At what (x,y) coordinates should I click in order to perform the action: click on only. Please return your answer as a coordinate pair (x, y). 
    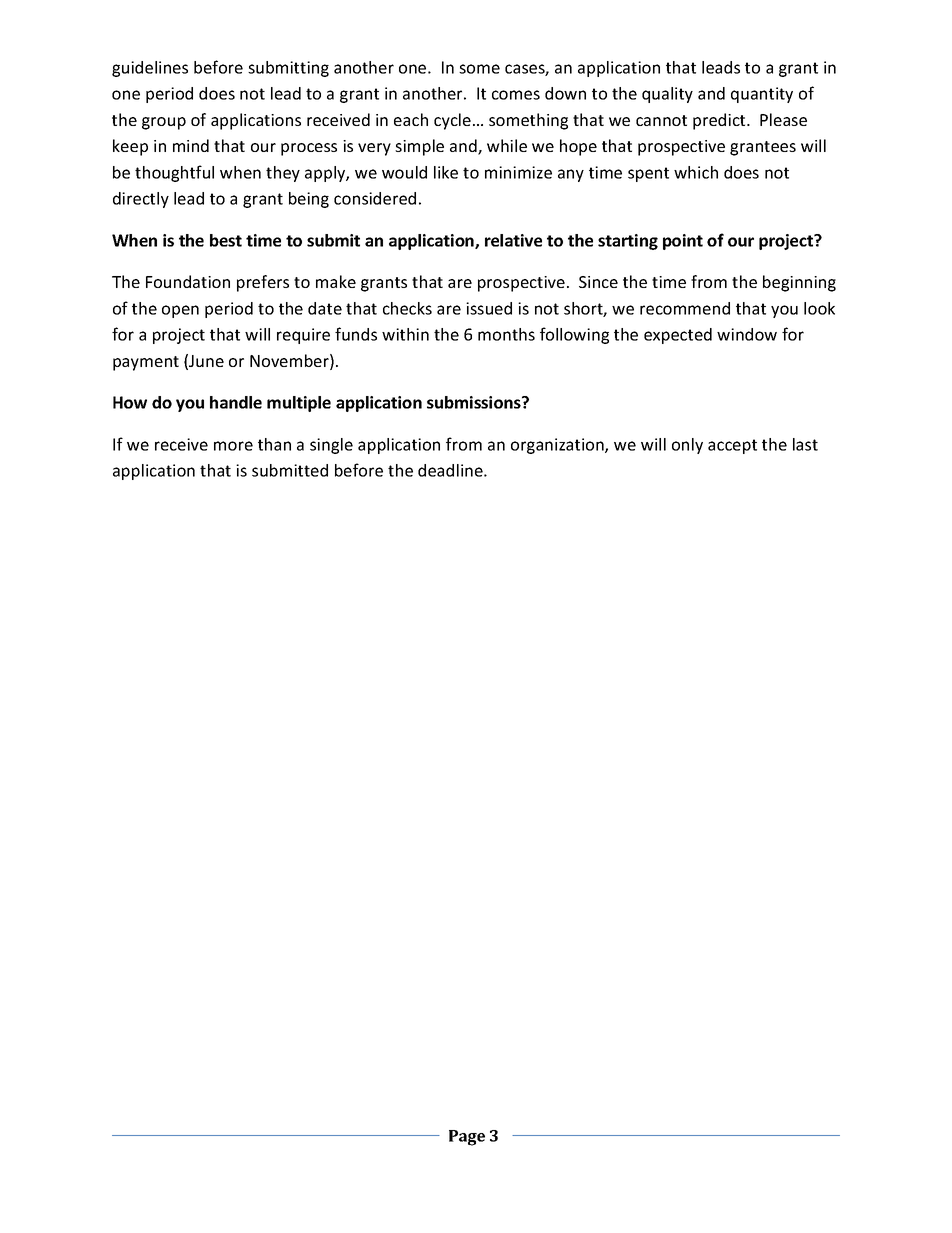
    Looking at the image, I should click on (687, 446).
